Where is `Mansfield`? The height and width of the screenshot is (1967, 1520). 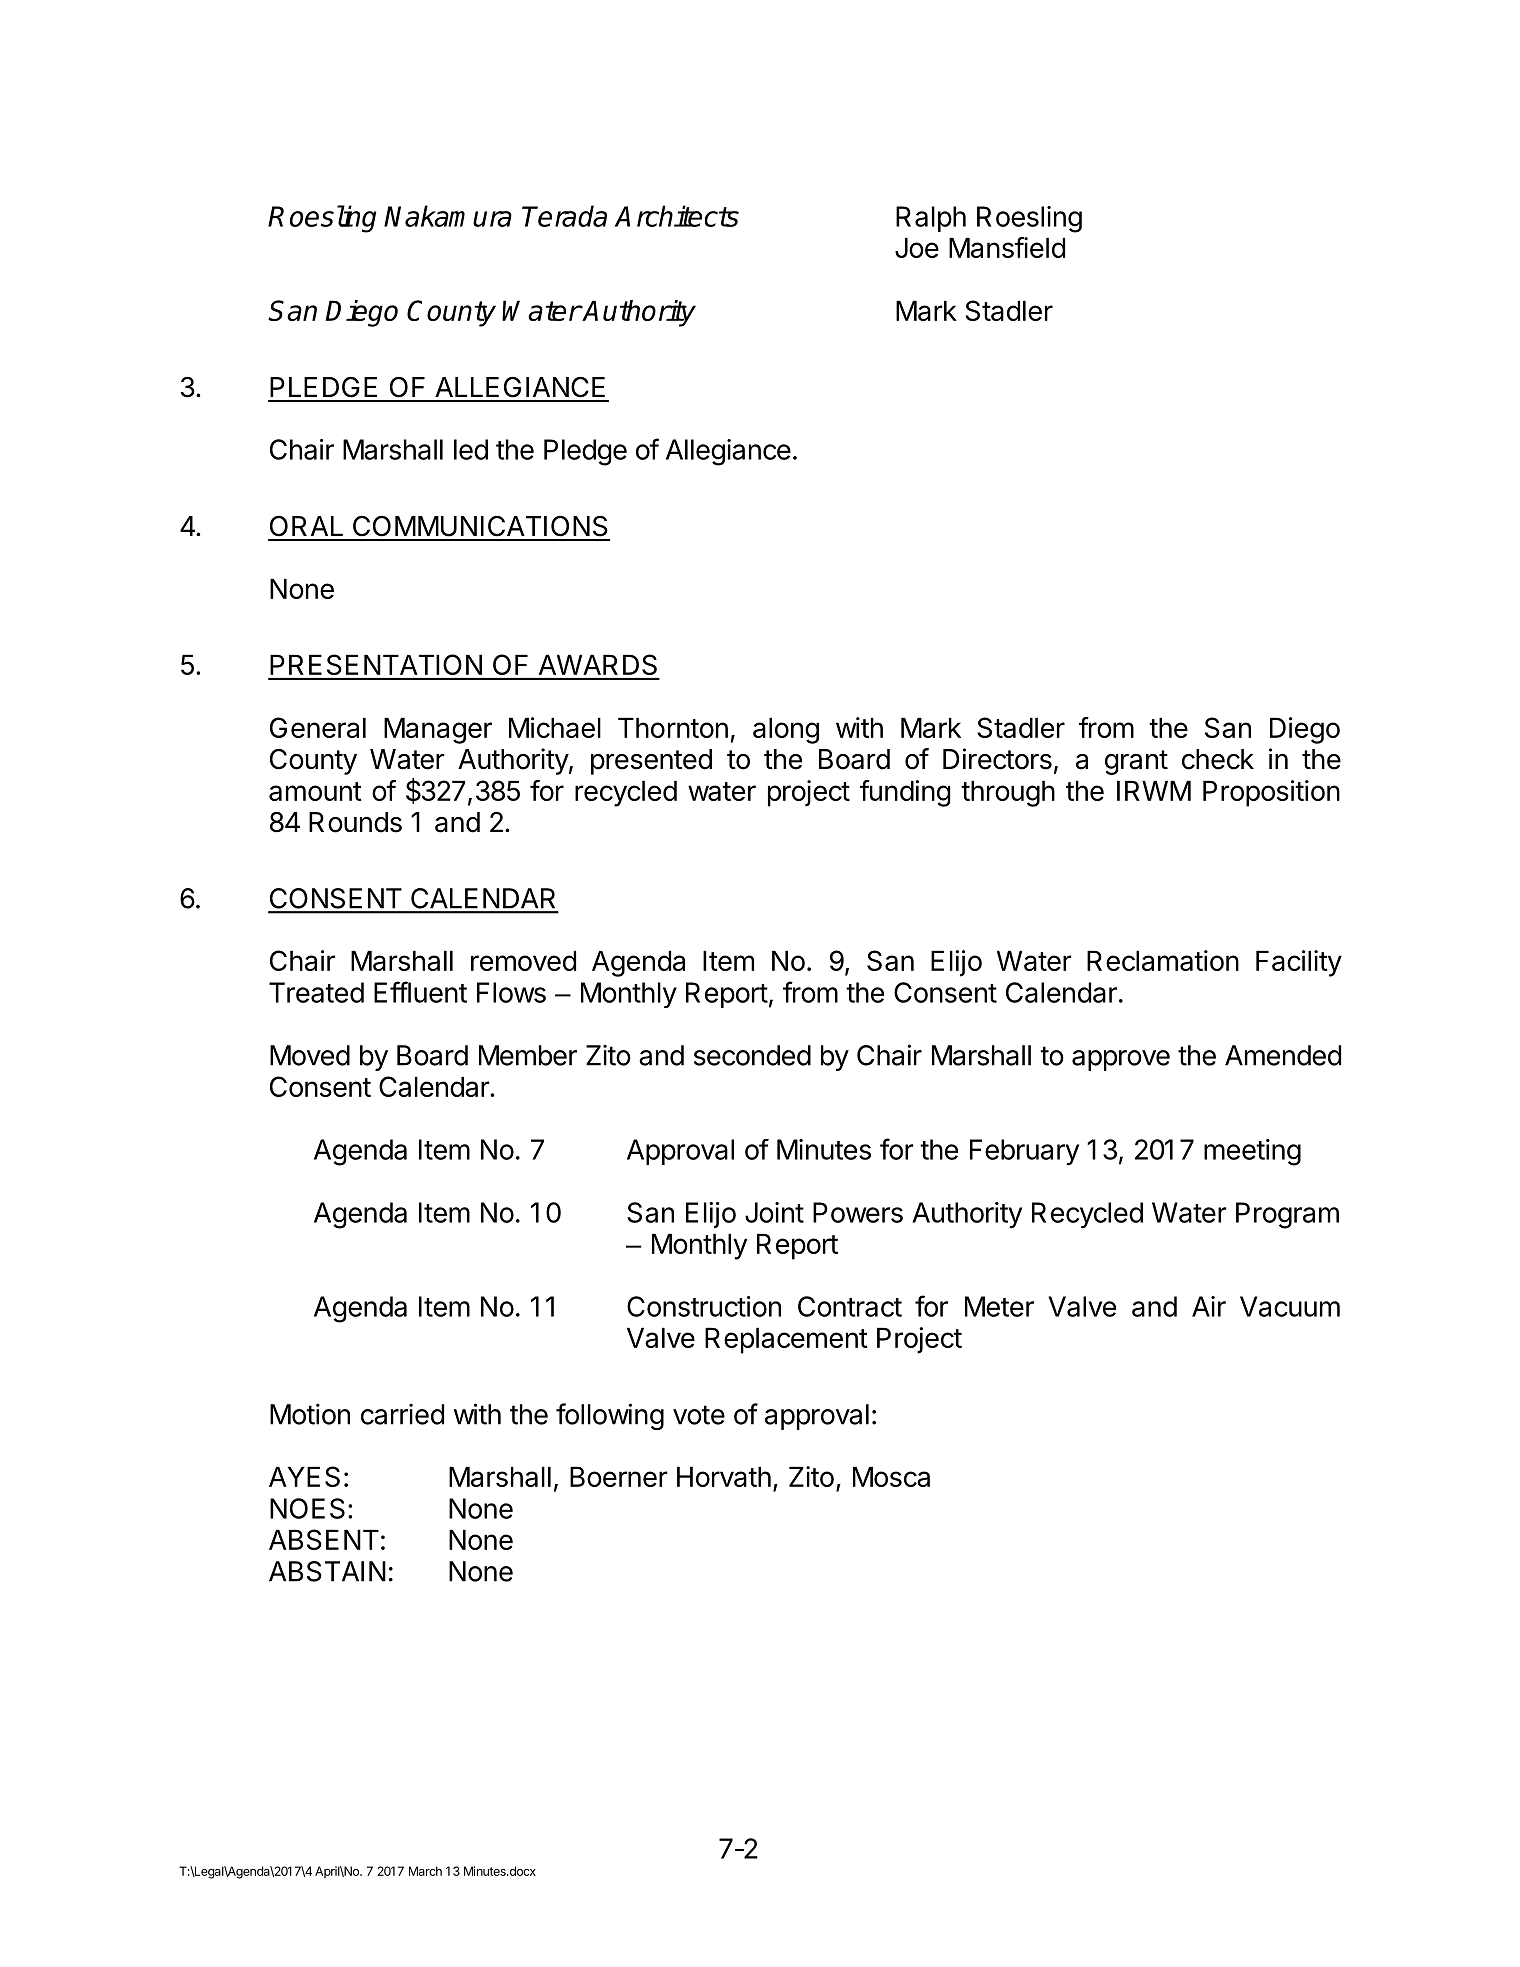 Mansfield is located at coordinates (1007, 247).
